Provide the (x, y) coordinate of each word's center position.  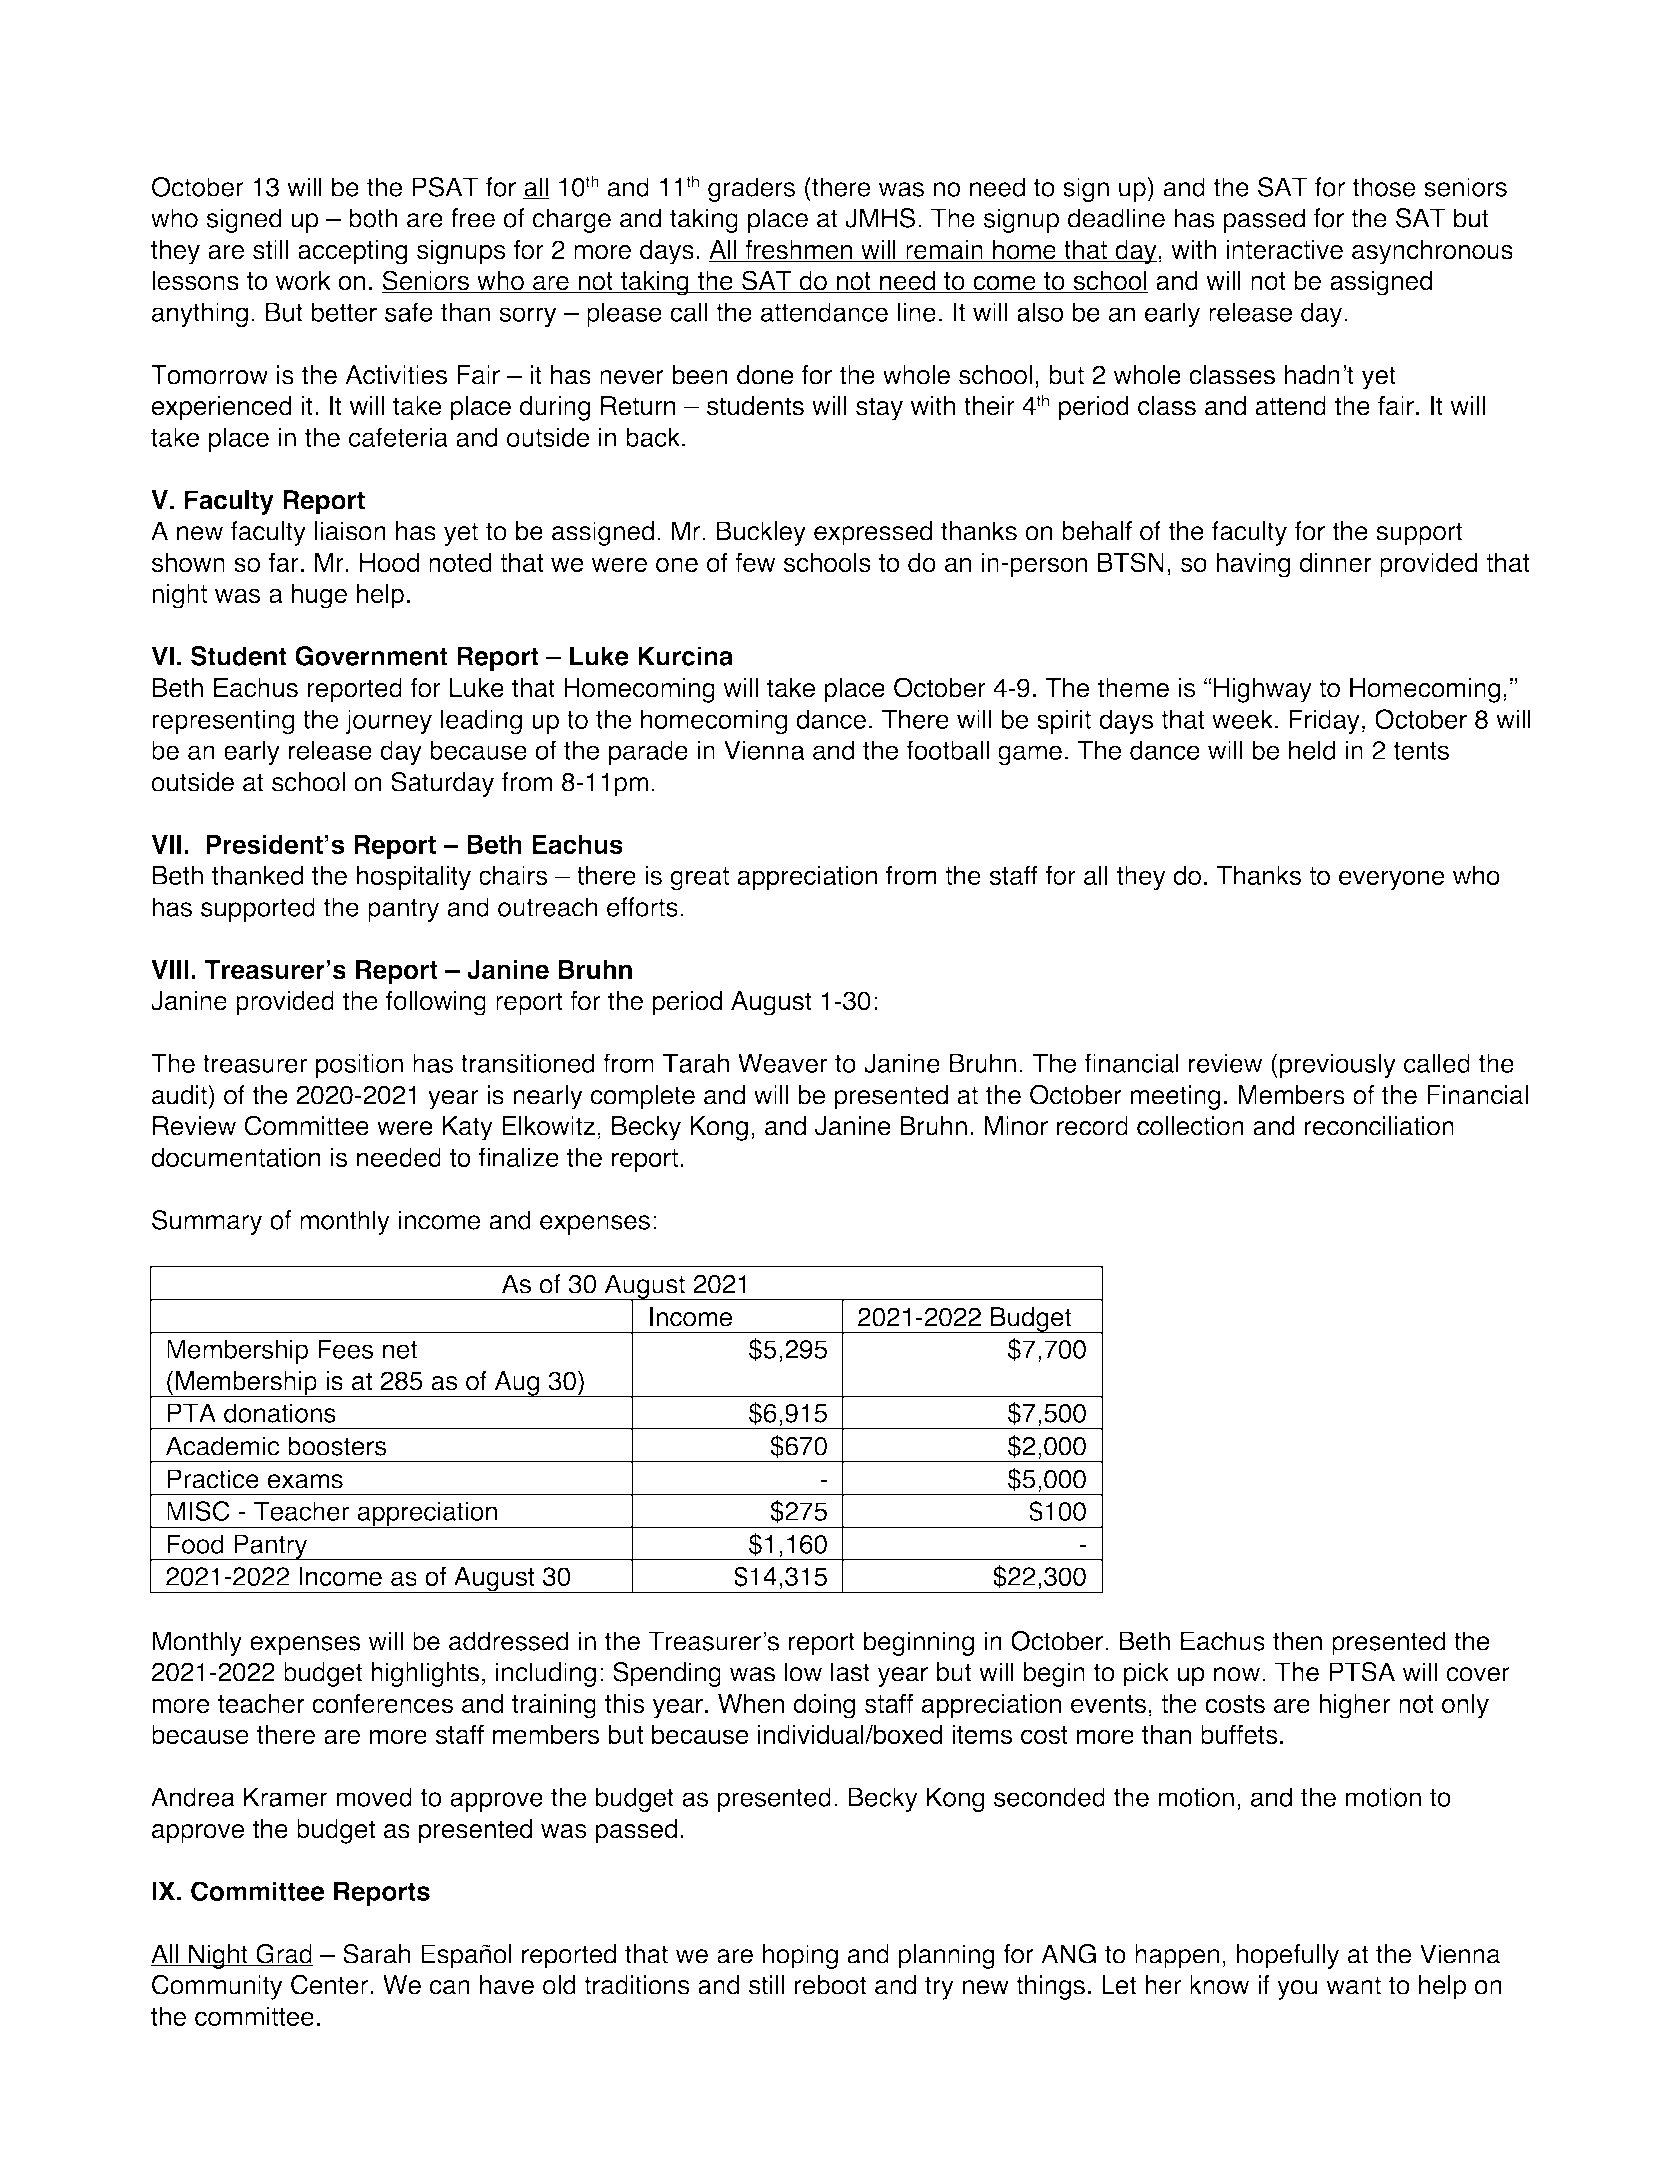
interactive (1284, 250)
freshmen (799, 250)
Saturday (442, 784)
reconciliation (1379, 1126)
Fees (345, 1349)
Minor (1016, 1126)
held (1312, 750)
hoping (800, 1956)
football (947, 750)
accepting (353, 252)
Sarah (376, 1954)
